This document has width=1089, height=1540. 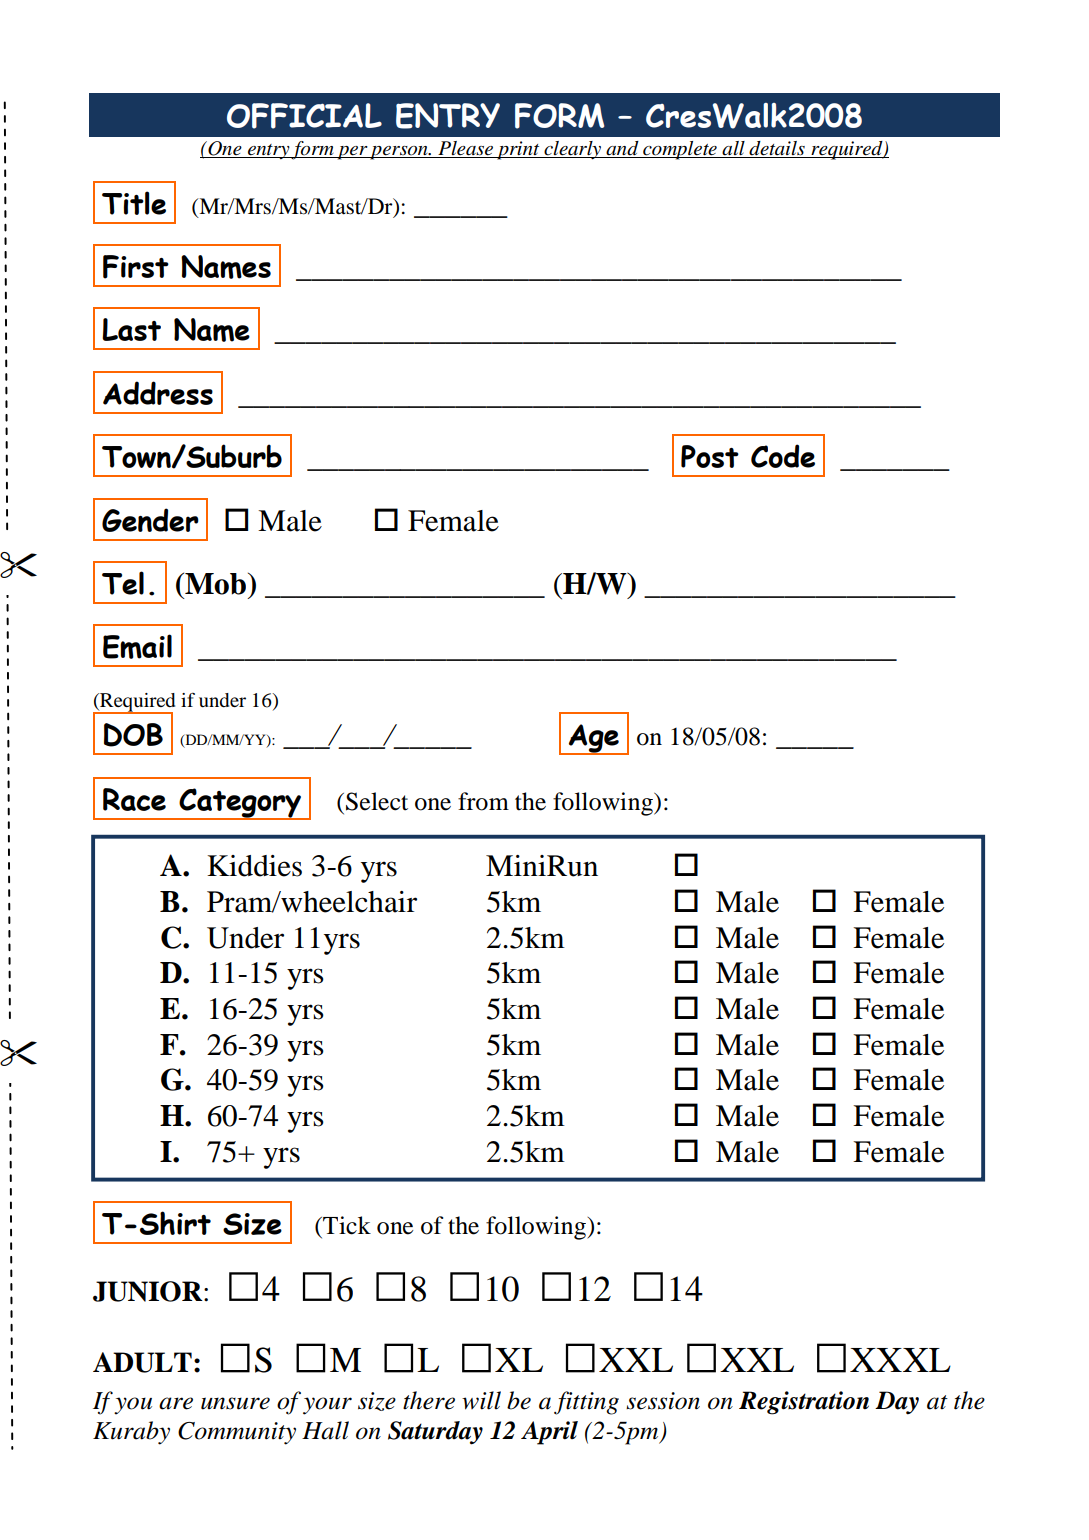 What do you see at coordinates (176, 1403) in the document?
I see `are` at bounding box center [176, 1403].
